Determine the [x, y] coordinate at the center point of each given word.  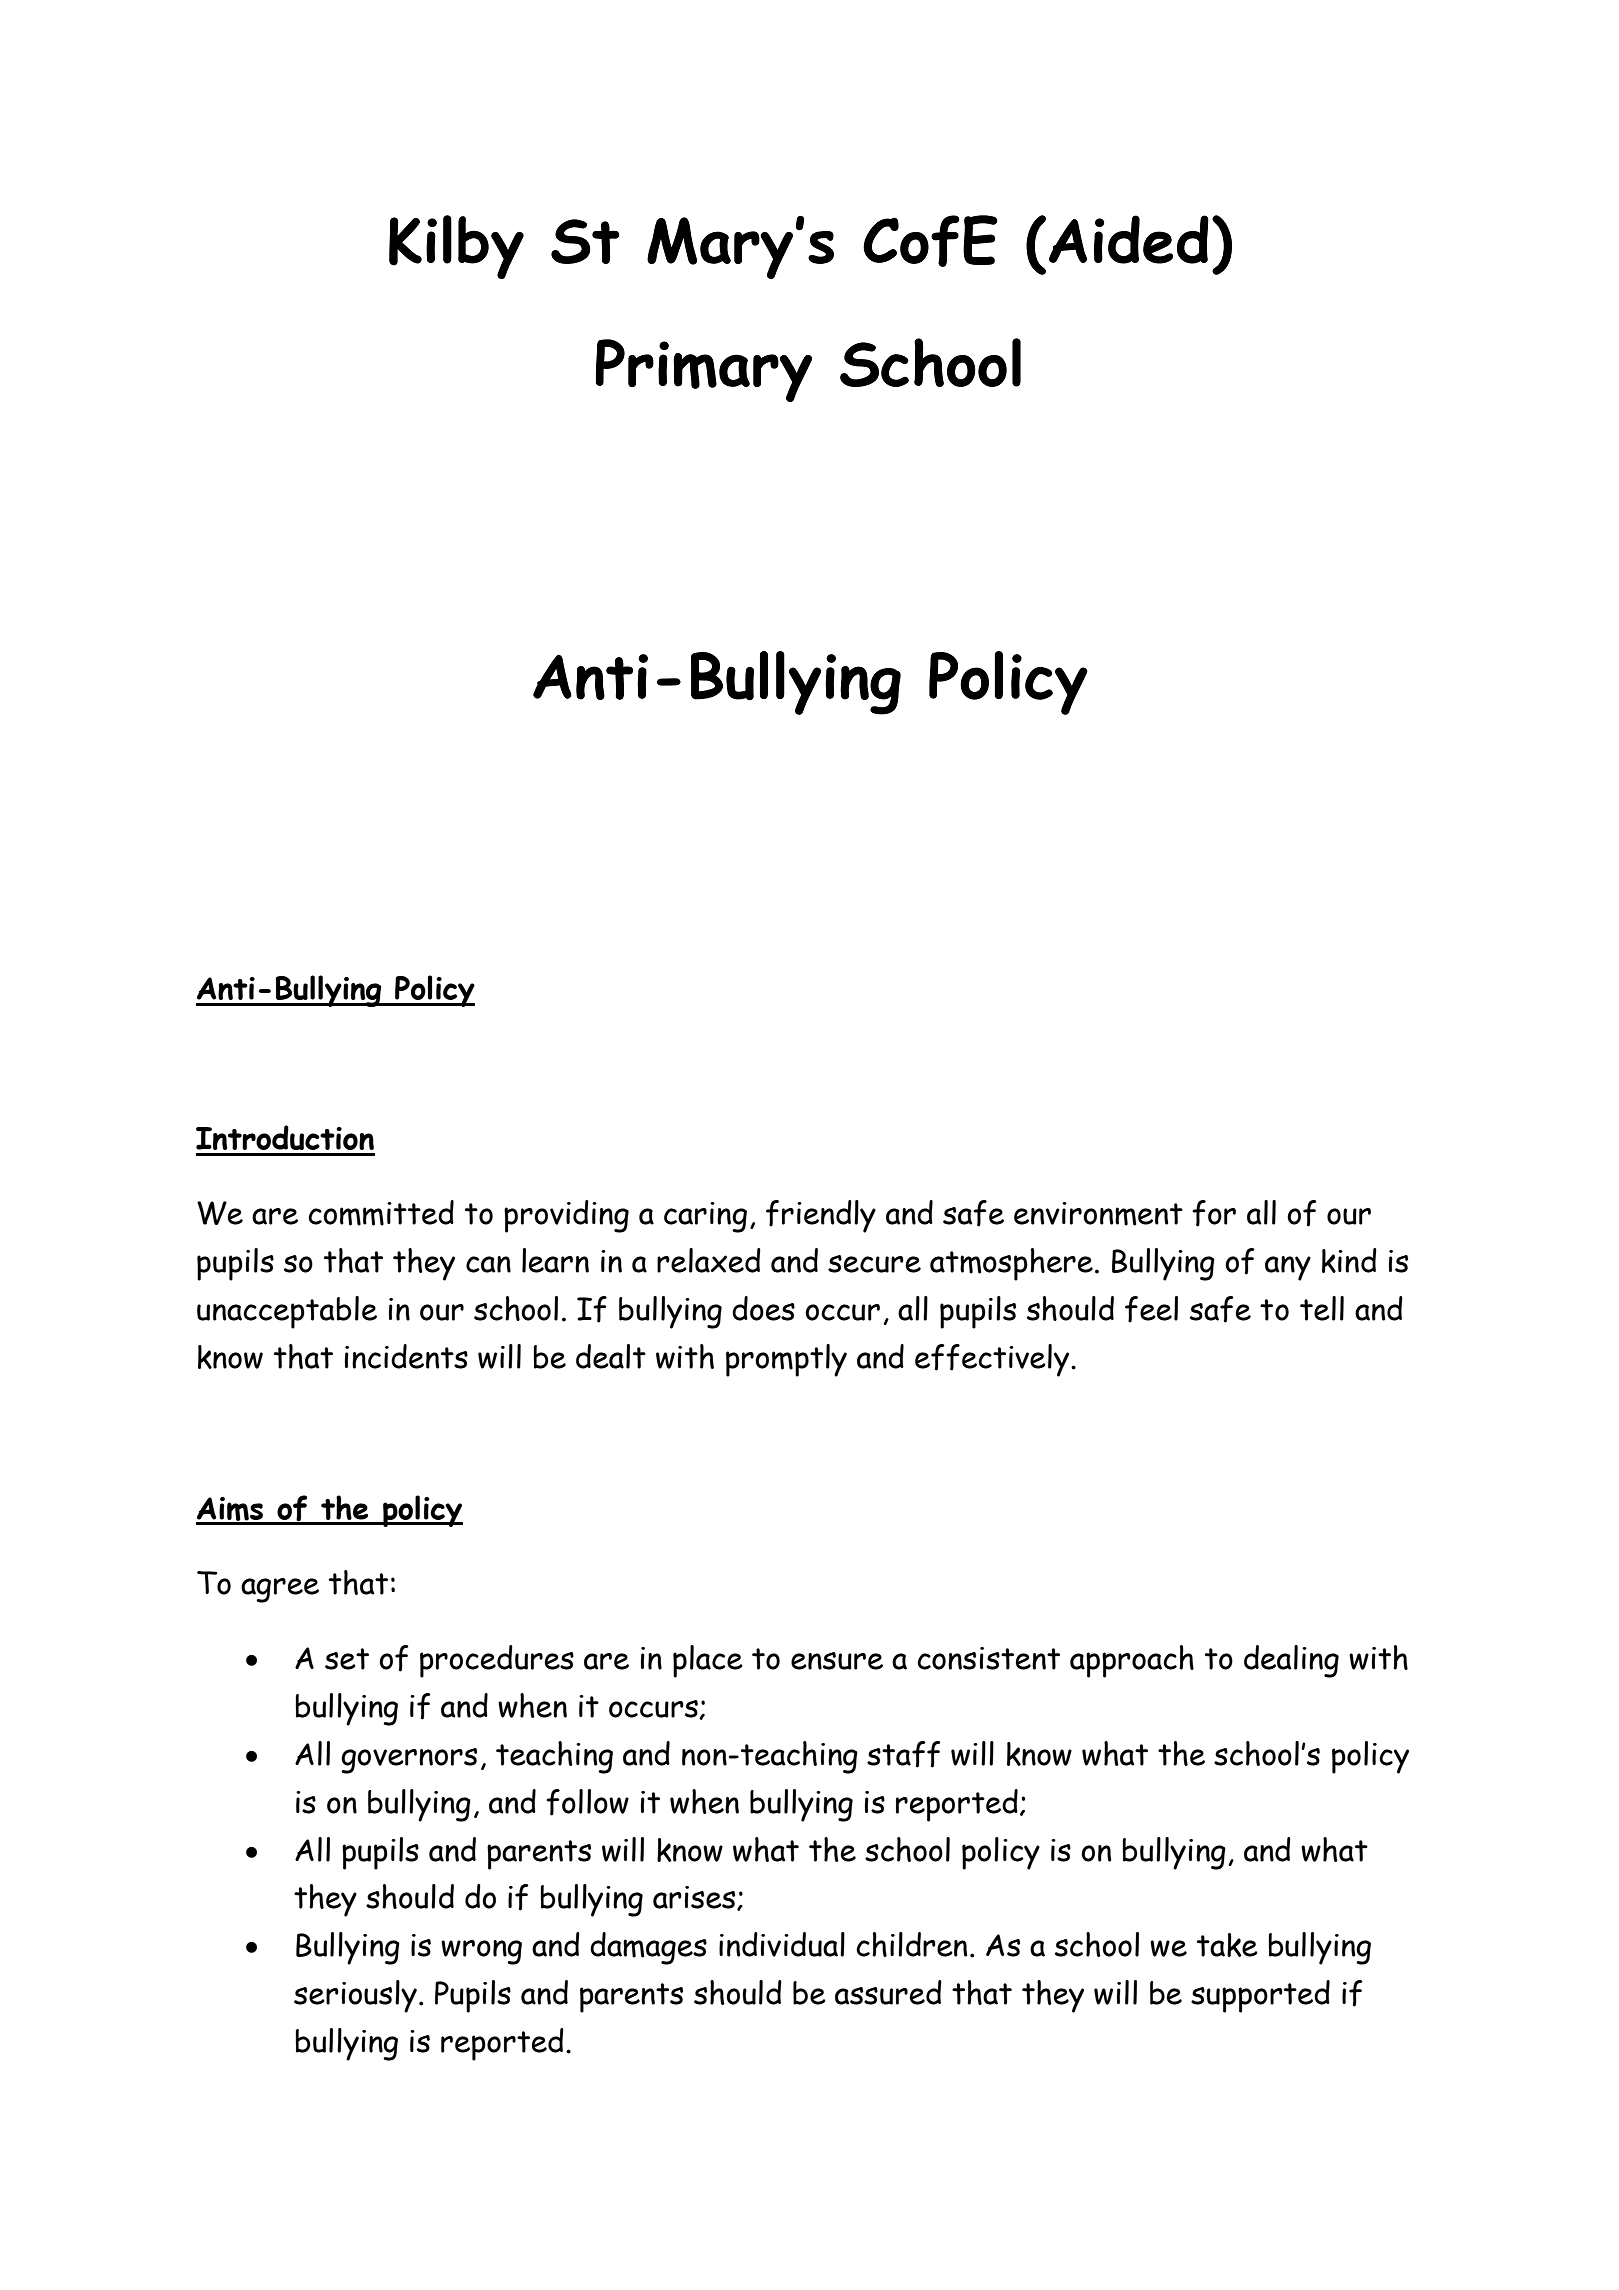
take [1227, 1945]
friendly [821, 1216]
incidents [406, 1356]
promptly [786, 1360]
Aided [1129, 239]
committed [381, 1213]
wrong [481, 1952]
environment [1098, 1214]
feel [1151, 1309]
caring [705, 1217]
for [1214, 1213]
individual [782, 1944]
